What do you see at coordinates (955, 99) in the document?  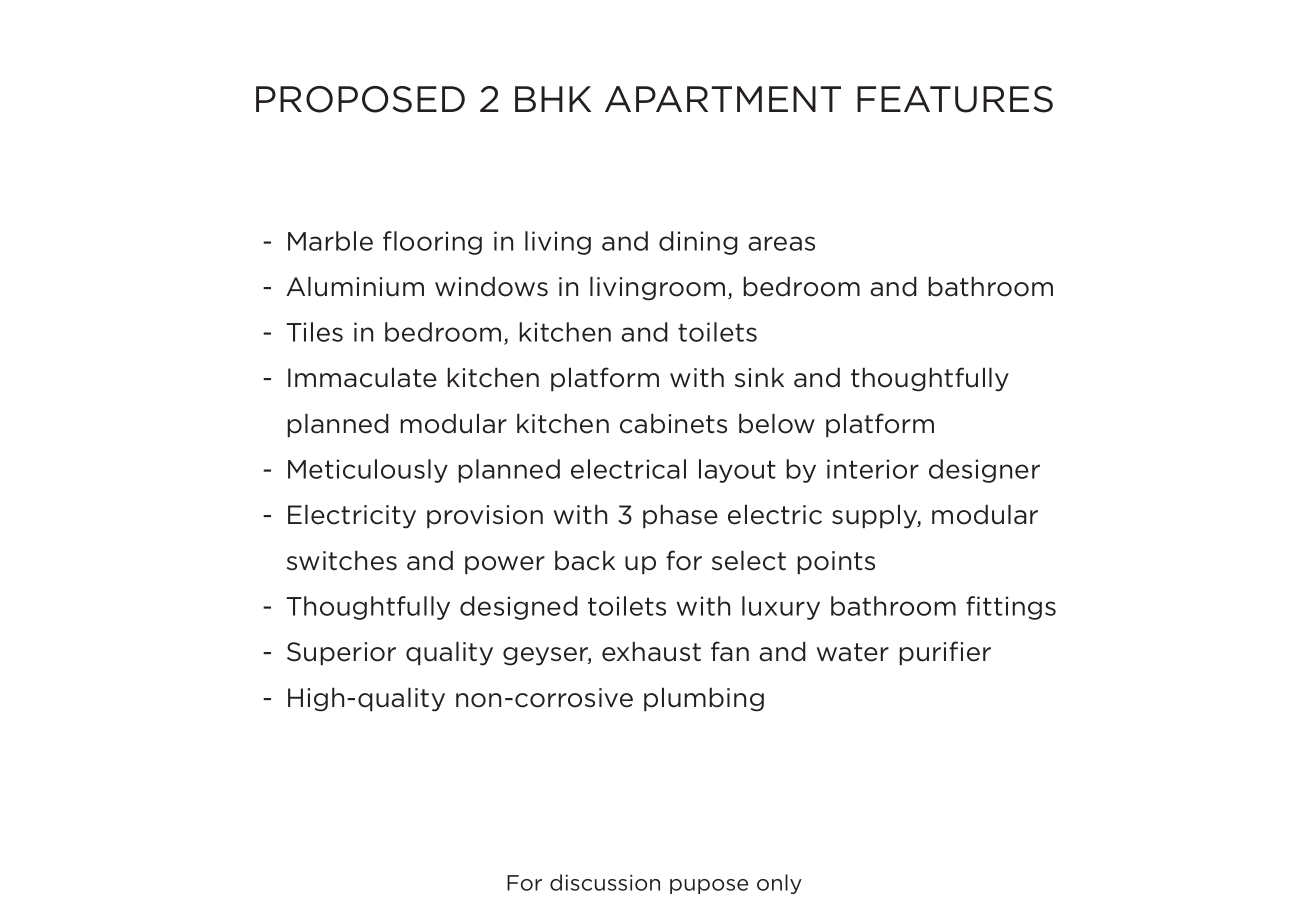 I see `FEATURES` at bounding box center [955, 99].
